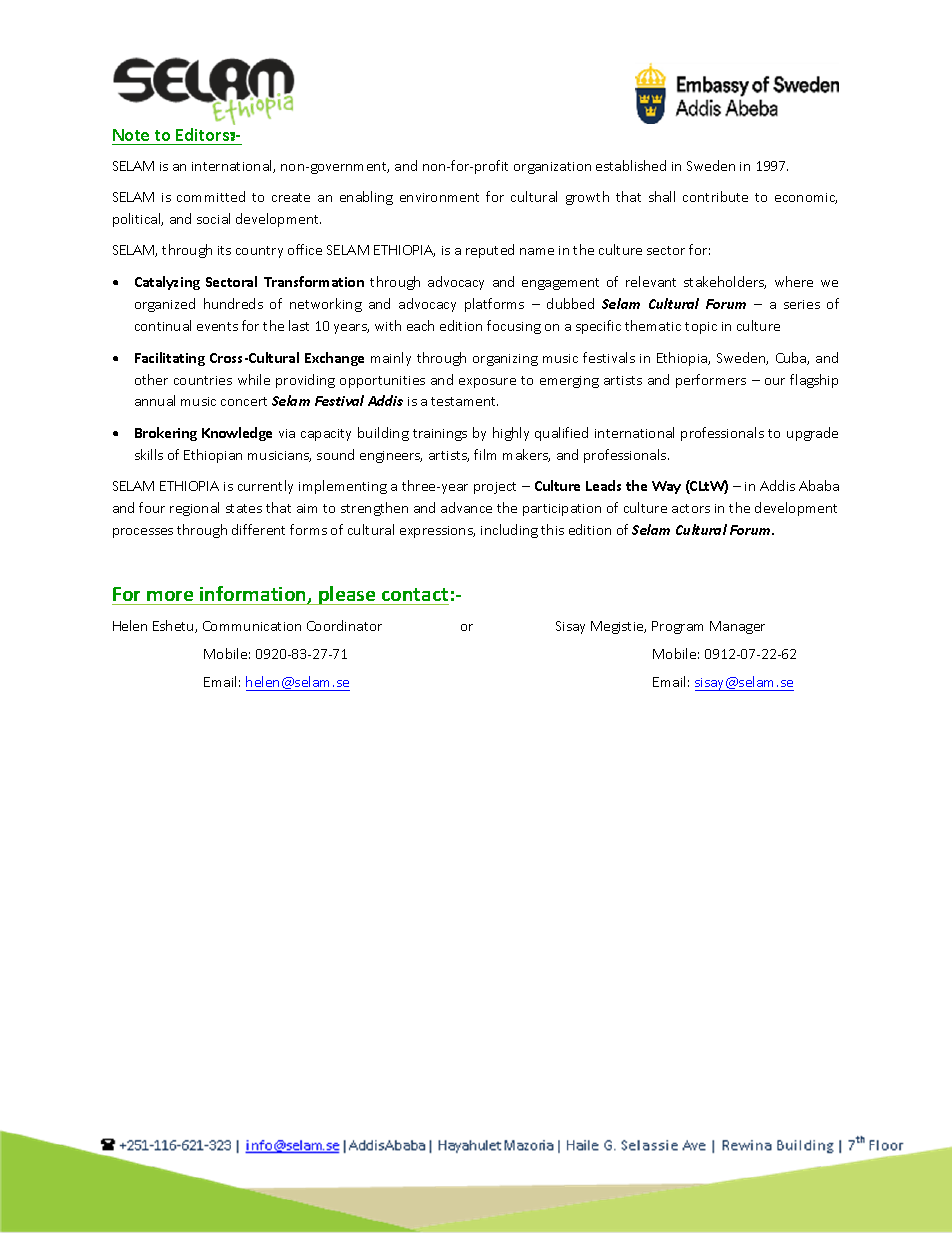 The width and height of the screenshot is (952, 1233). I want to click on Note, so click(131, 135).
